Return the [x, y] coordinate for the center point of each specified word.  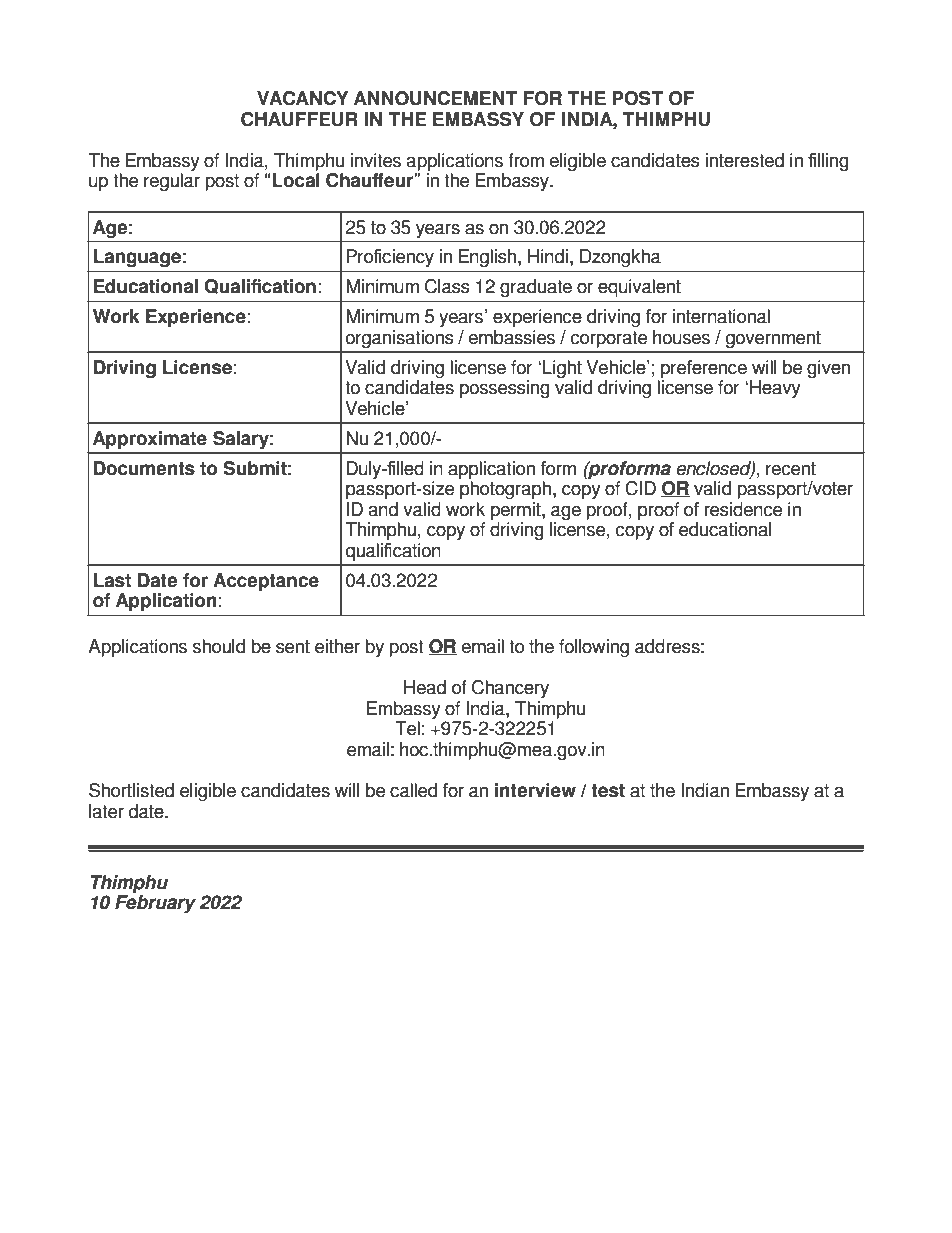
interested [744, 160]
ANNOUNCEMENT [436, 98]
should [219, 646]
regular [172, 182]
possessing [505, 389]
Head [425, 687]
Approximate [150, 440]
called [413, 790]
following [594, 648]
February [155, 904]
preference [704, 369]
